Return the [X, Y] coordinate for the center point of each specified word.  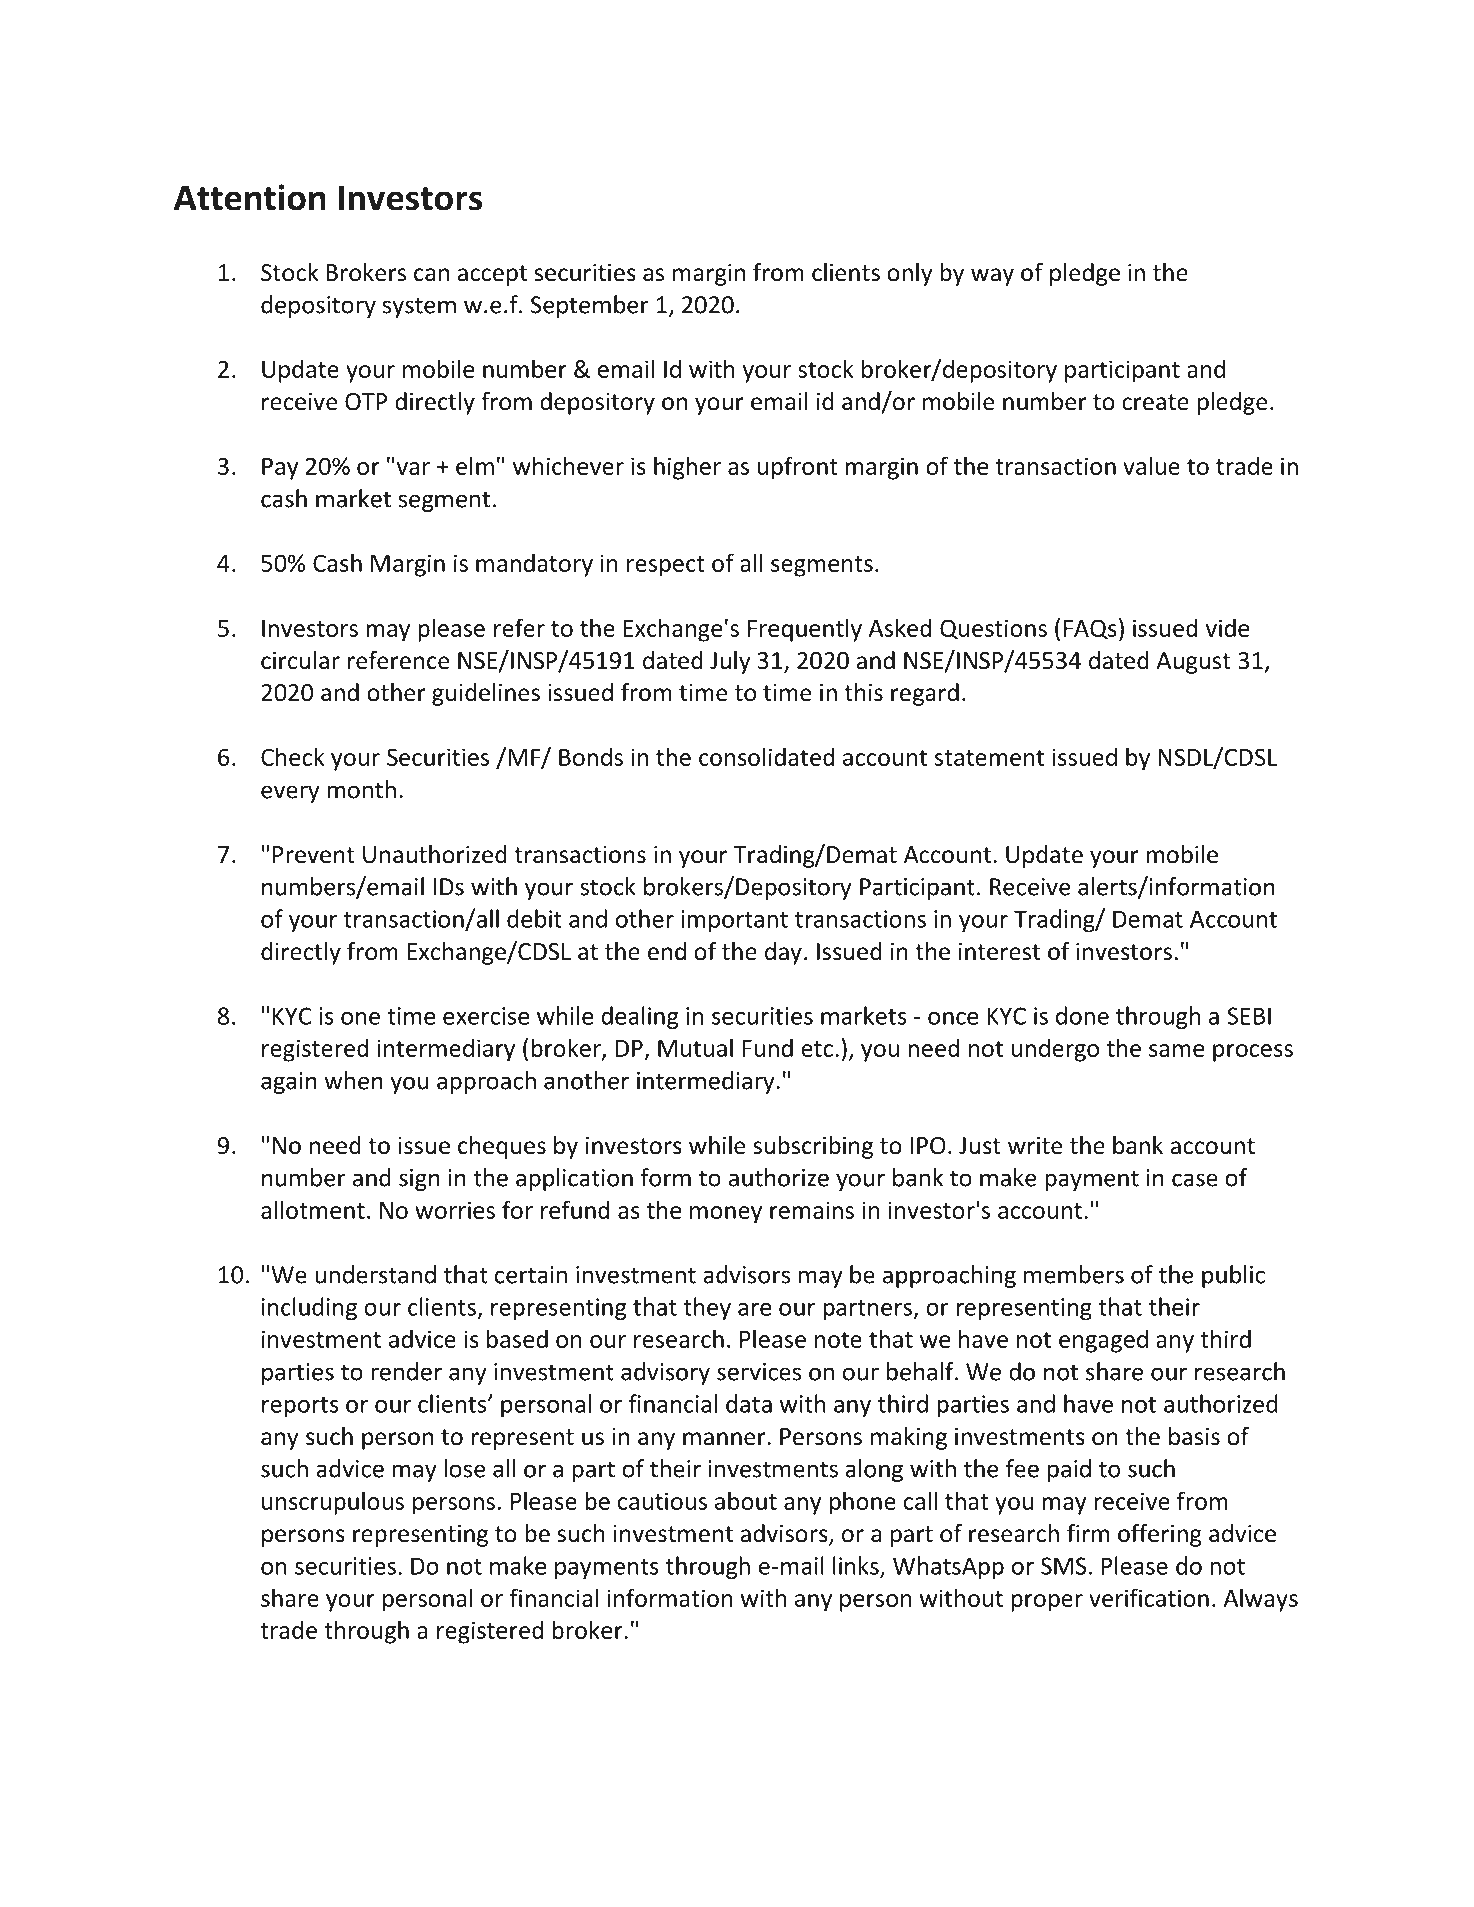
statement [989, 758]
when [353, 1080]
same [1176, 1050]
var [413, 468]
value [1151, 465]
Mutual [695, 1047]
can [431, 275]
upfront [798, 468]
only [910, 274]
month [361, 789]
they [707, 1309]
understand [375, 1274]
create [1155, 402]
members [1074, 1274]
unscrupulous [333, 1503]
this [863, 692]
